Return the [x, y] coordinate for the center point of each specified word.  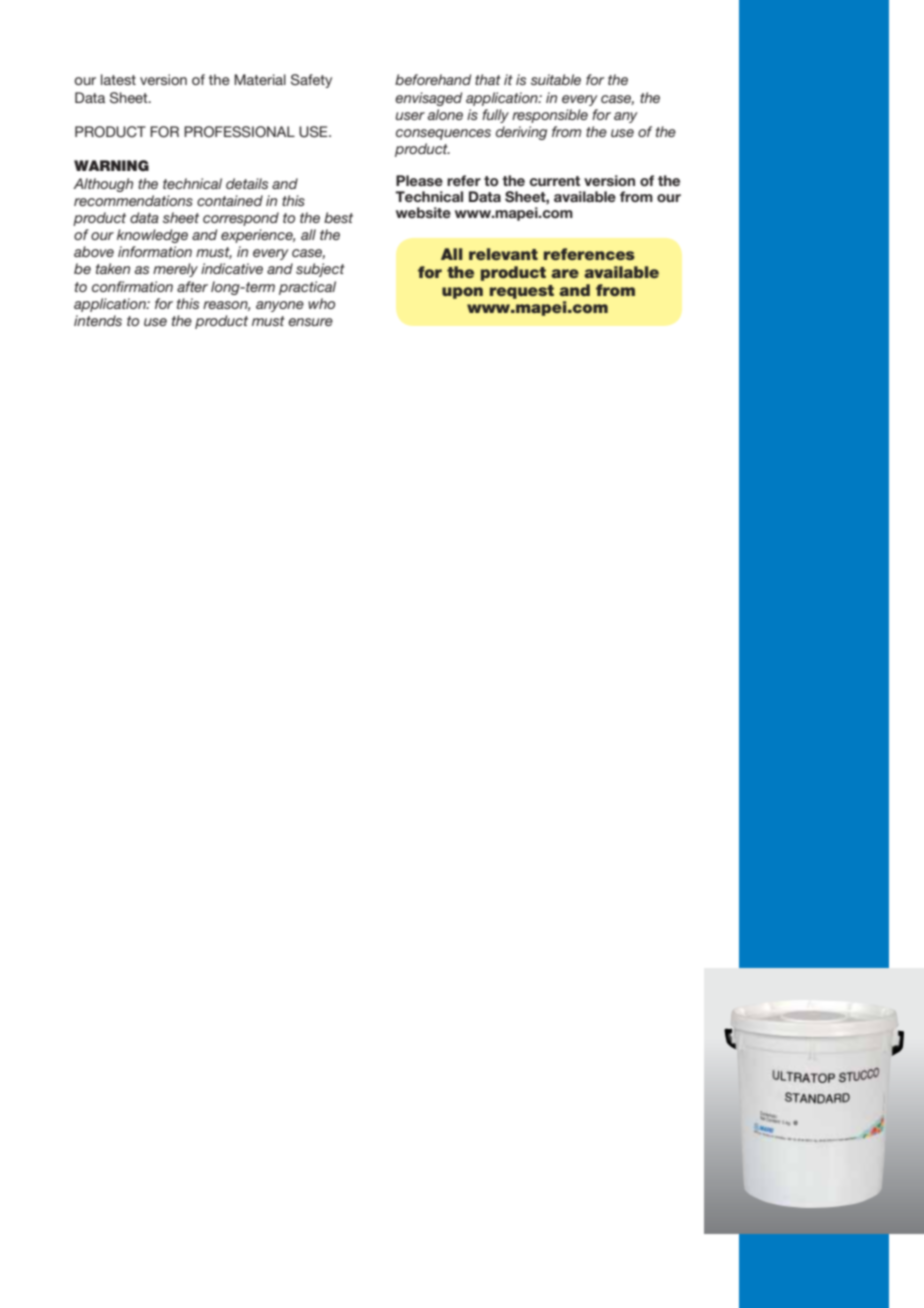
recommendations [133, 200]
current [555, 181]
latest [118, 79]
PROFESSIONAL [239, 132]
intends [98, 320]
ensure [310, 322]
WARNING [111, 165]
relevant [503, 254]
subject [320, 270]
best [338, 217]
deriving [521, 133]
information [155, 251]
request [522, 292]
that [488, 79]
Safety [311, 81]
